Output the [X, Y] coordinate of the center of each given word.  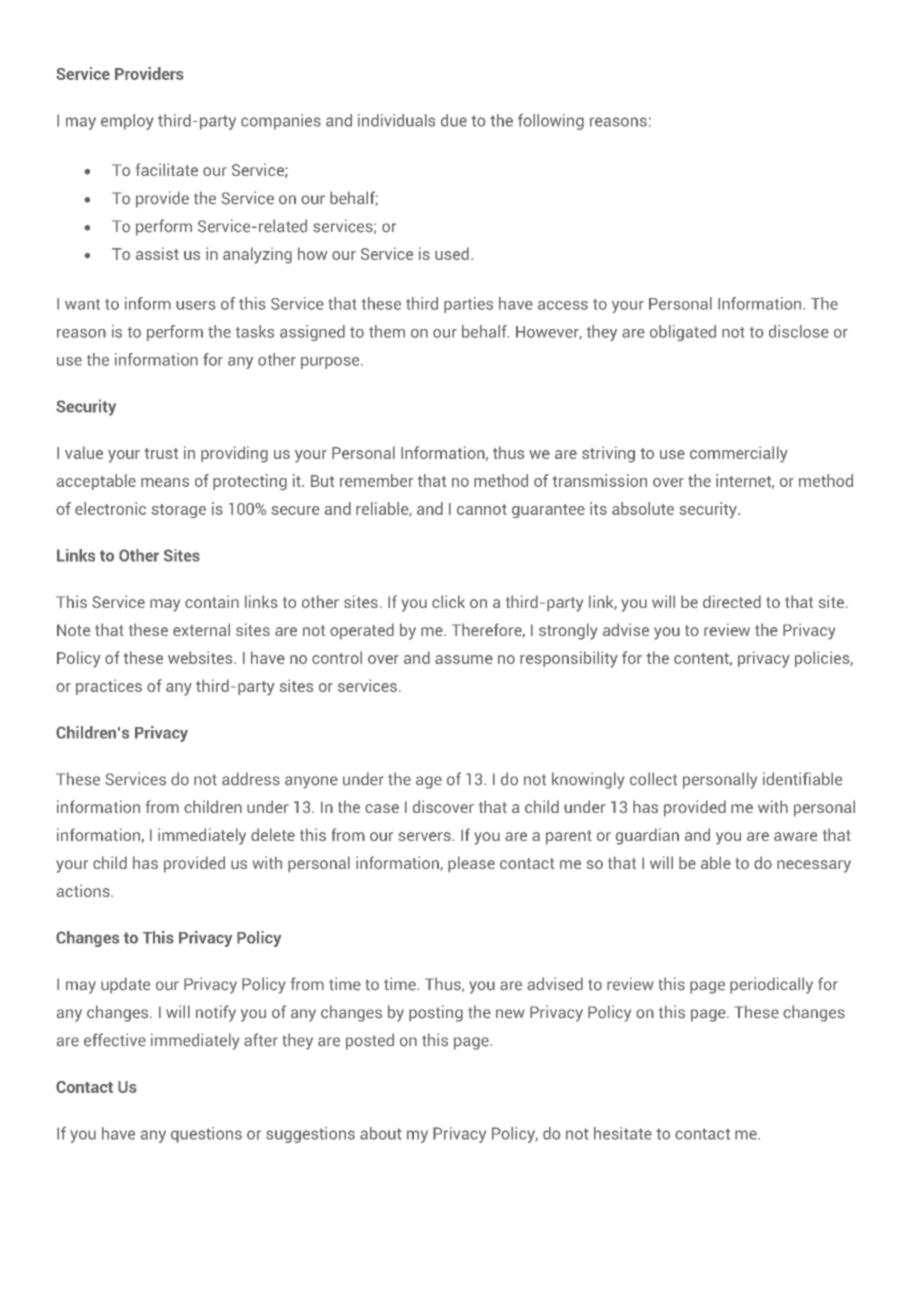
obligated [683, 333]
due [454, 120]
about [381, 1133]
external [201, 629]
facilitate [167, 169]
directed [732, 601]
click [448, 601]
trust [161, 453]
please [471, 864]
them [387, 331]
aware [795, 836]
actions [84, 890]
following [551, 122]
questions [206, 1135]
